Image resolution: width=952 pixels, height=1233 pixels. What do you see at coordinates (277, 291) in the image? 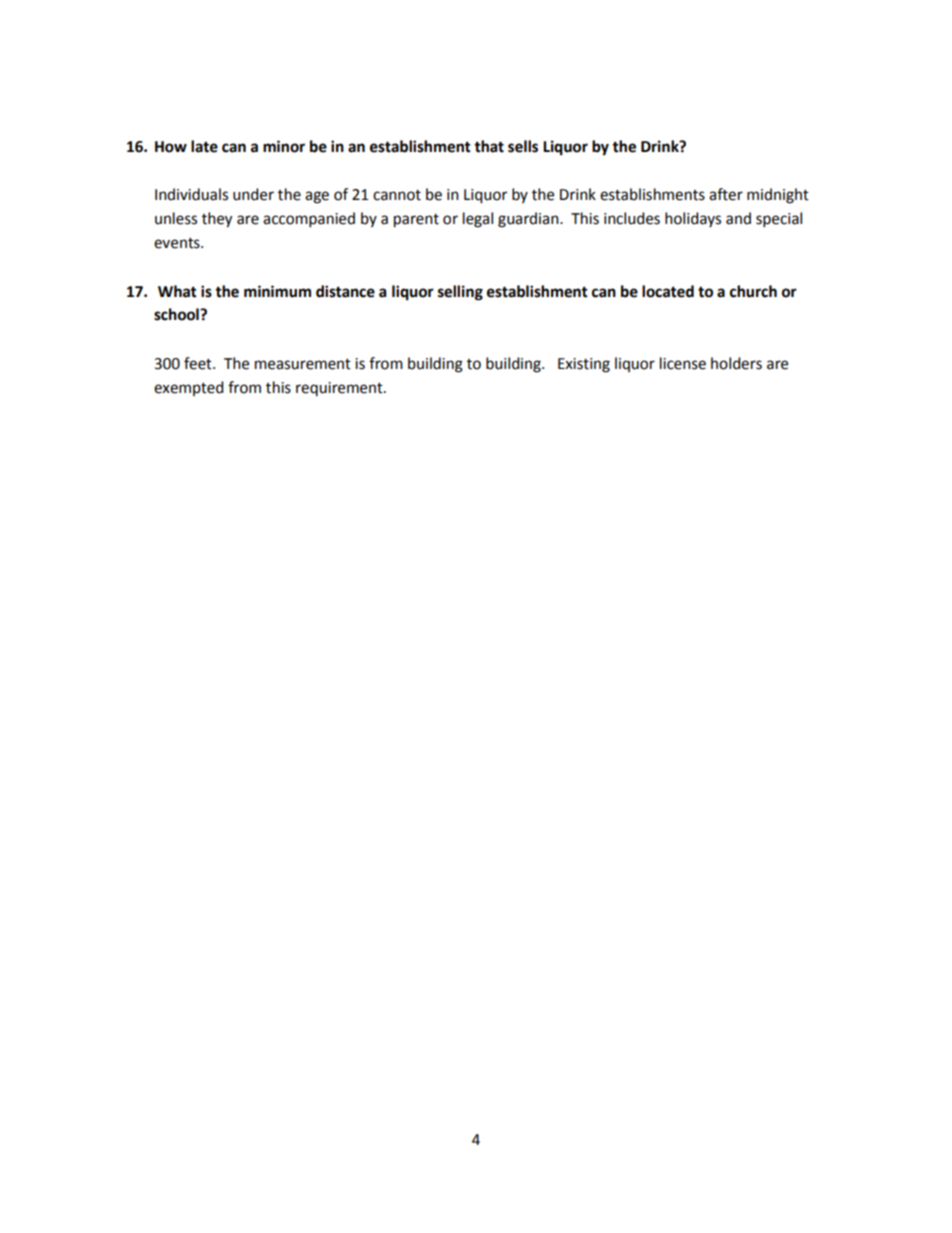
I see `minimum` at bounding box center [277, 291].
